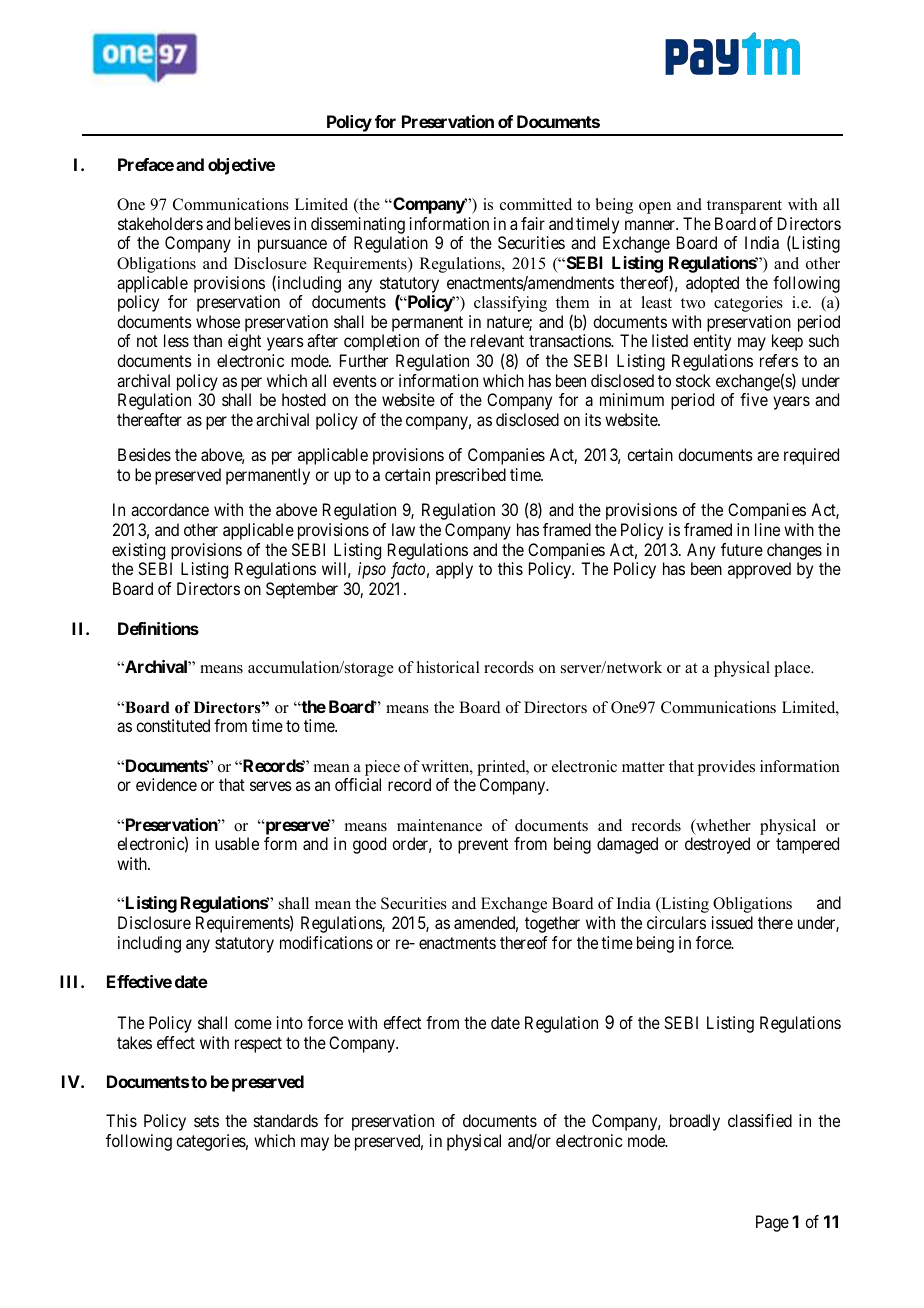 Image resolution: width=924 pixels, height=1308 pixels. I want to click on sets, so click(206, 1121).
